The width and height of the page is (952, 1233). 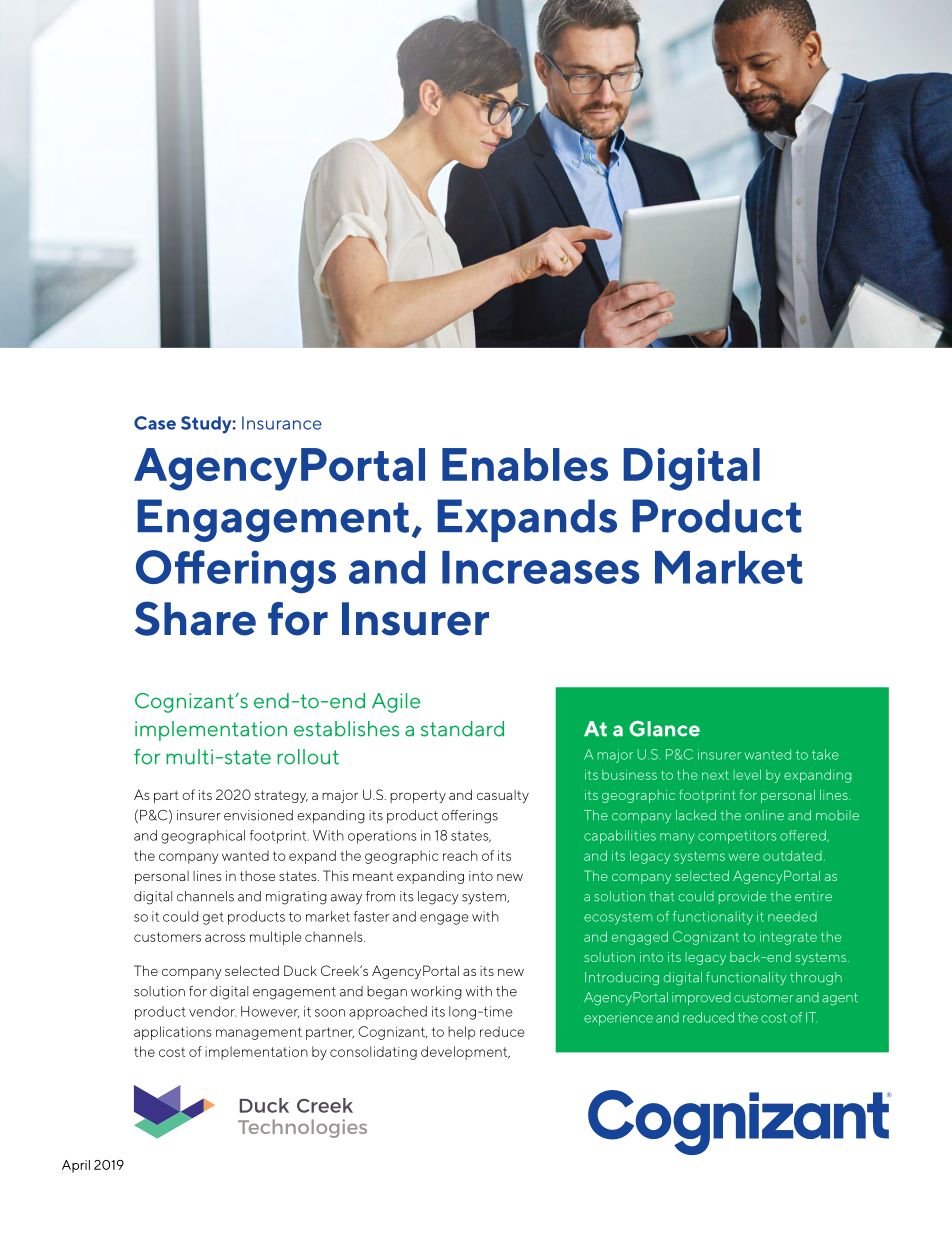 I want to click on April, so click(x=76, y=1166).
